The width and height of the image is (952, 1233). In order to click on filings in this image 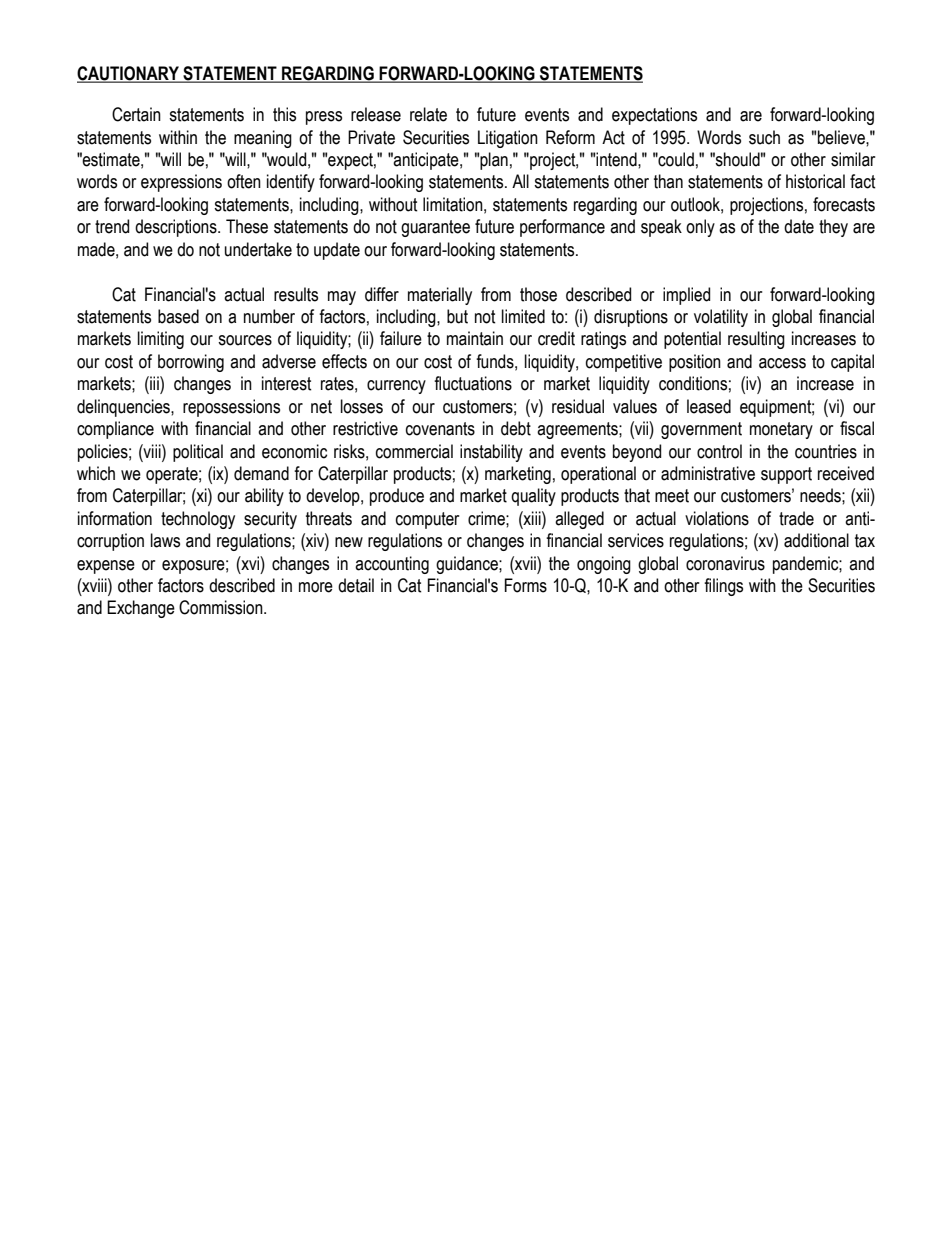, I will do `click(723, 587)`.
